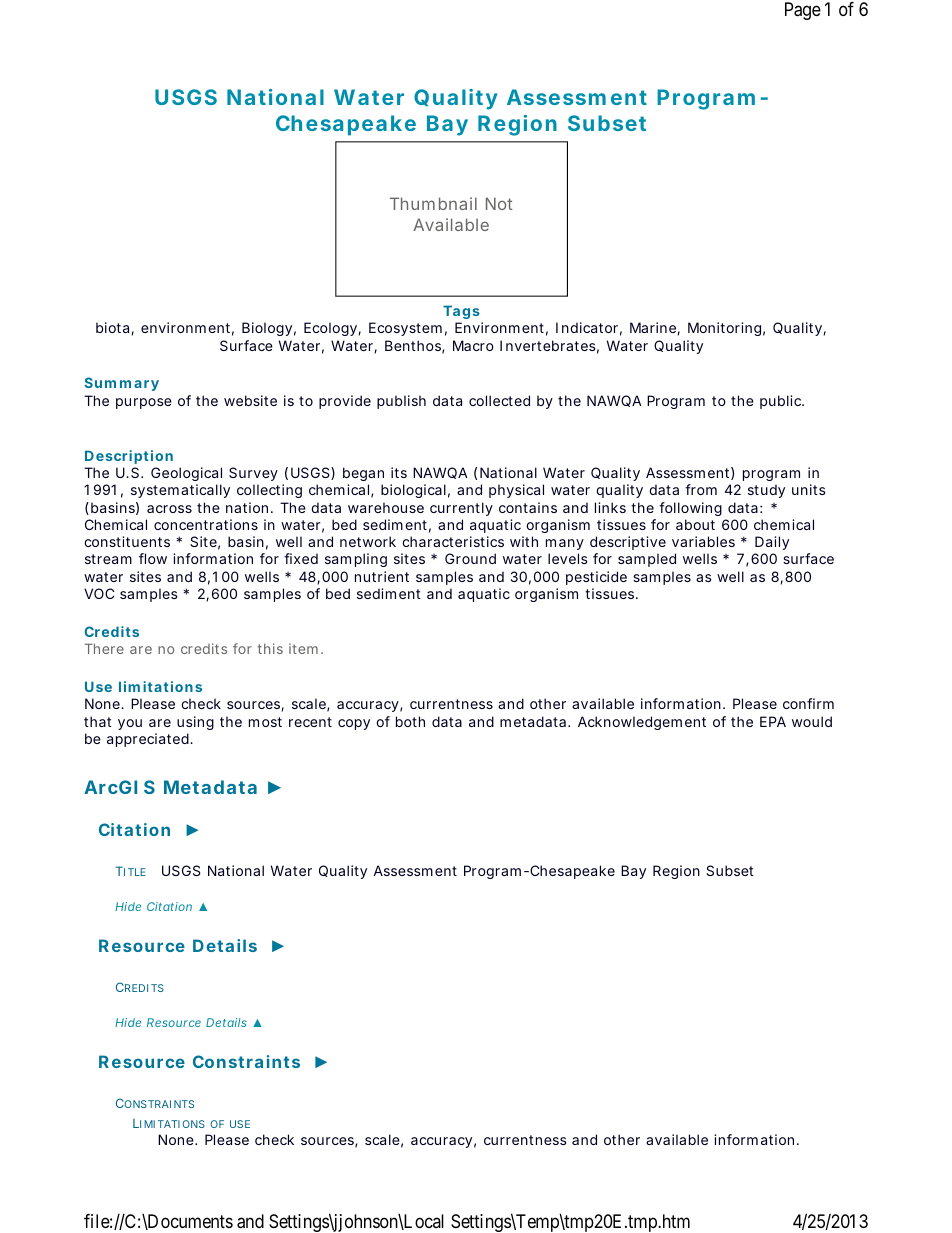 Image resolution: width=952 pixels, height=1233 pixels. I want to click on currently, so click(461, 509).
